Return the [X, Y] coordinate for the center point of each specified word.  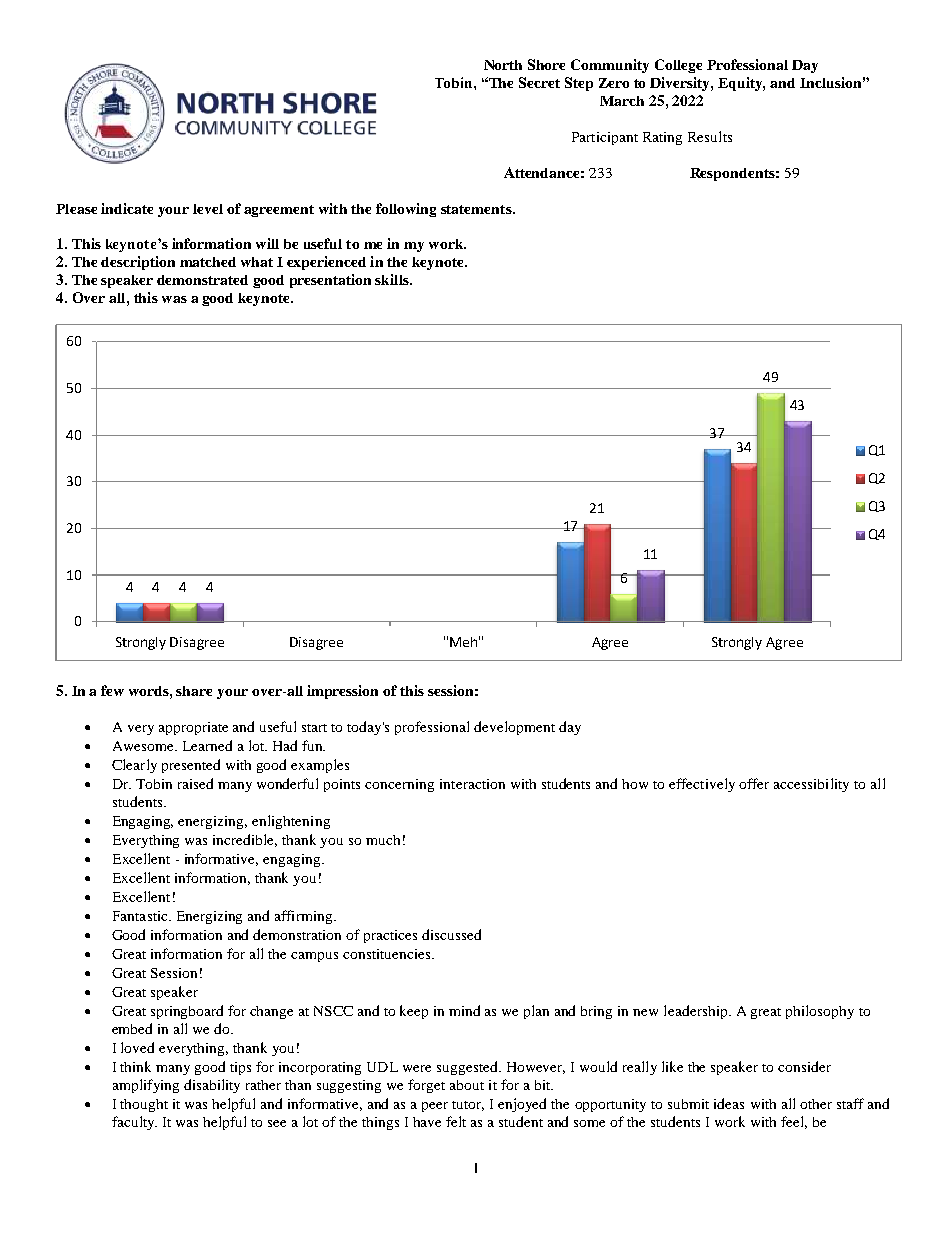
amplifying [146, 1086]
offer [754, 783]
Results [710, 136]
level [208, 209]
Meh [463, 642]
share [194, 691]
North [503, 65]
